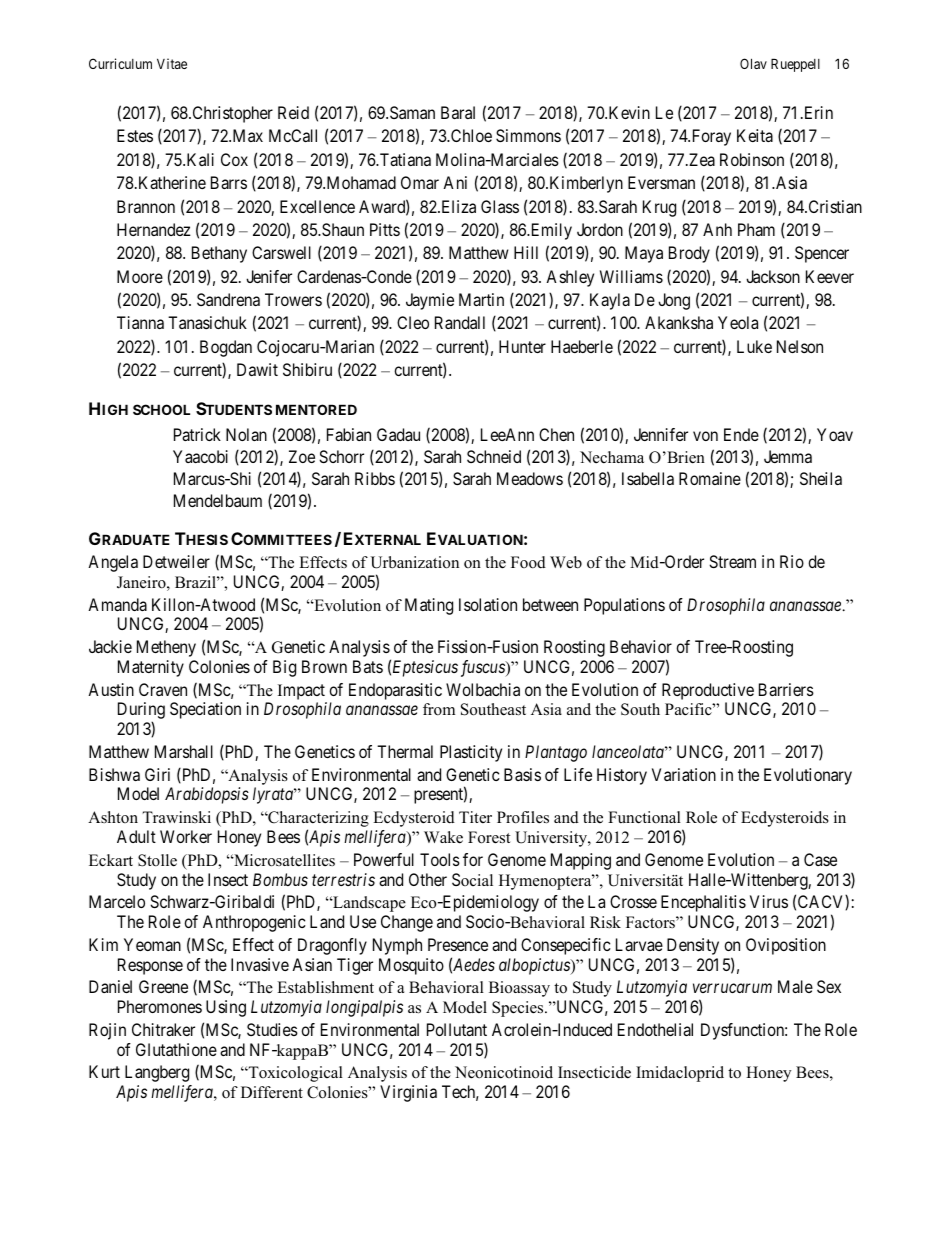 The height and width of the screenshot is (1233, 952). What do you see at coordinates (458, 112) in the screenshot?
I see `Baral` at bounding box center [458, 112].
